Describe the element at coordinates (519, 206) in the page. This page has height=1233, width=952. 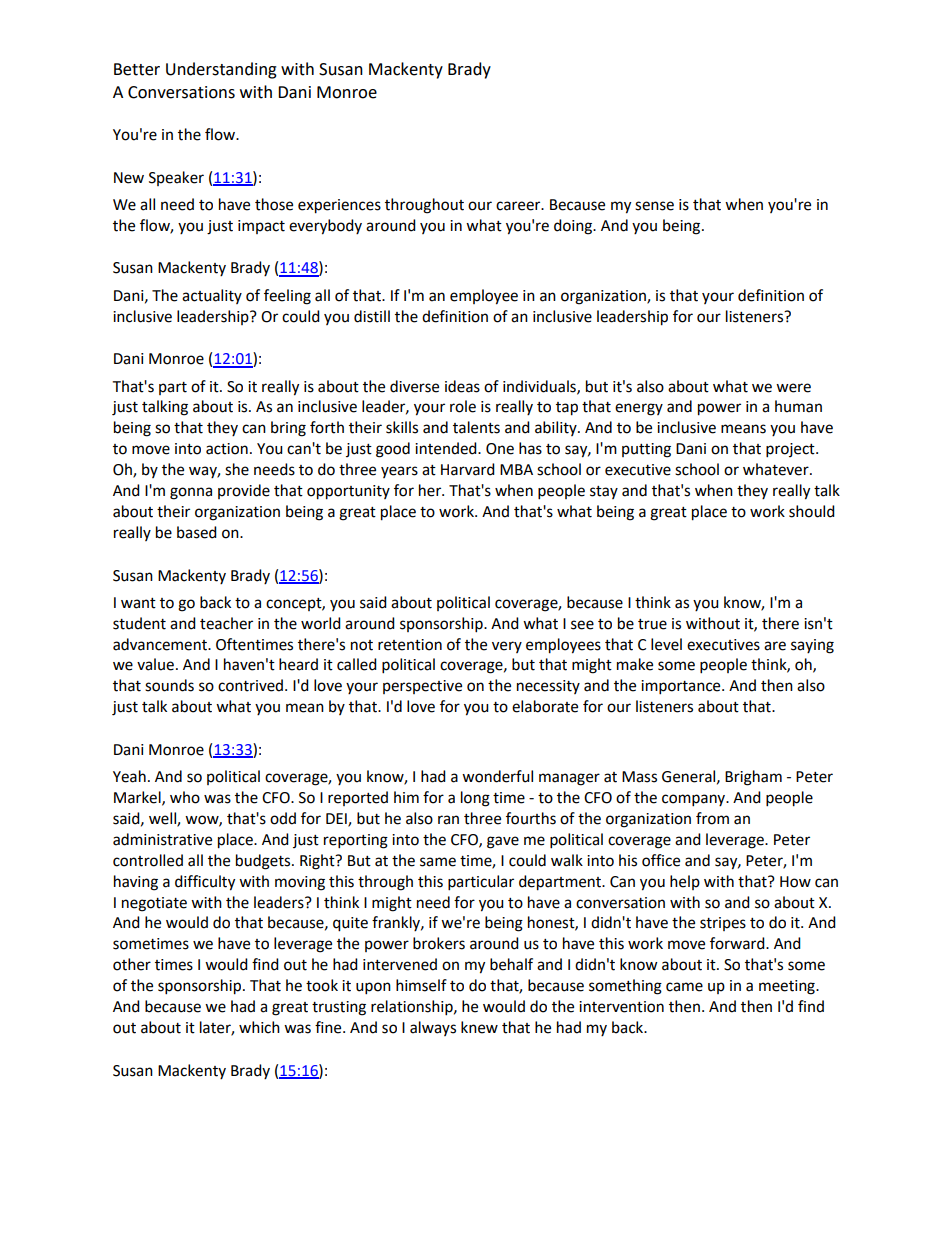
I see `career` at that location.
